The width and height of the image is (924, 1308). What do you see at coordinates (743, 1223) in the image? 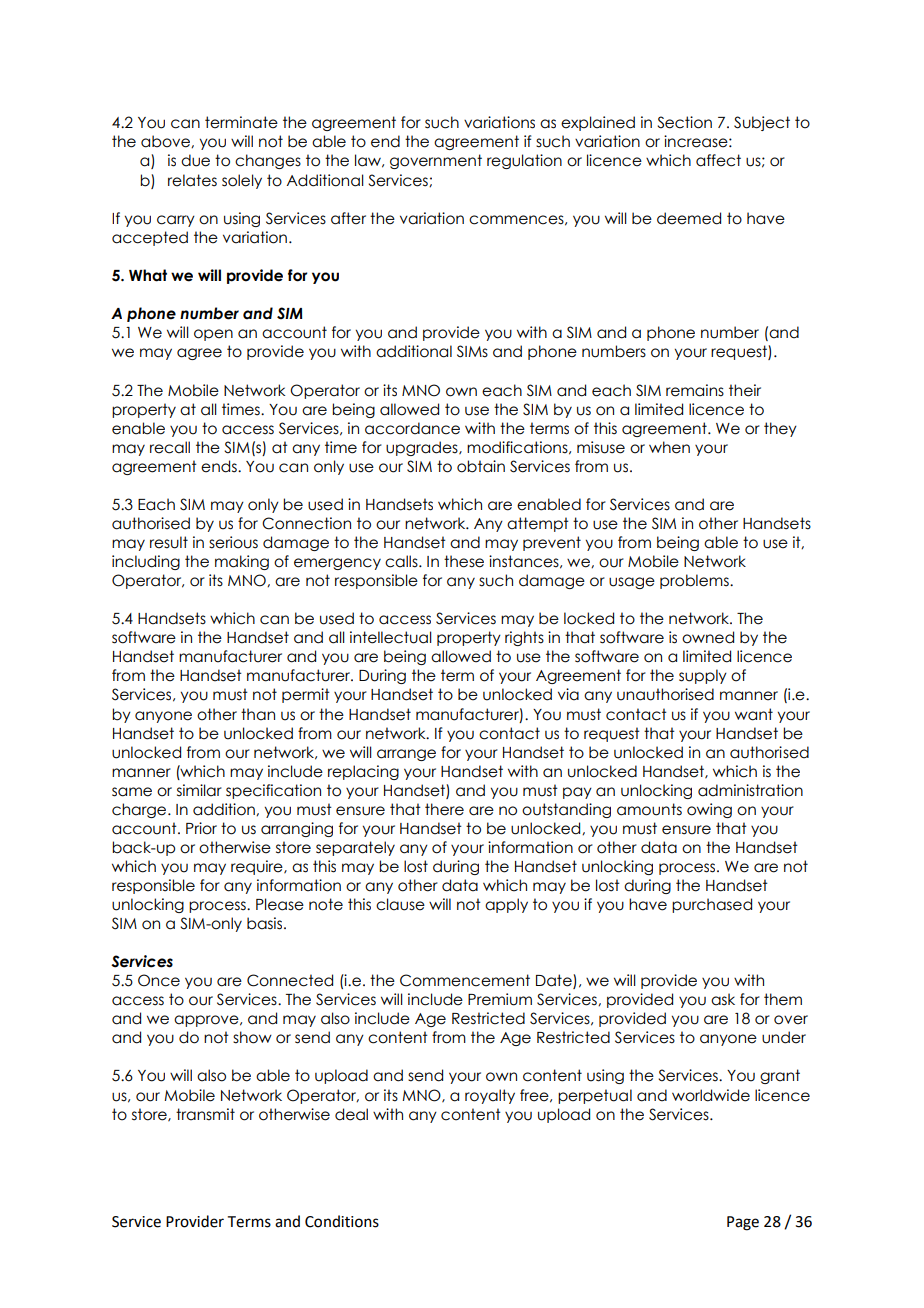
I see `Page` at bounding box center [743, 1223].
